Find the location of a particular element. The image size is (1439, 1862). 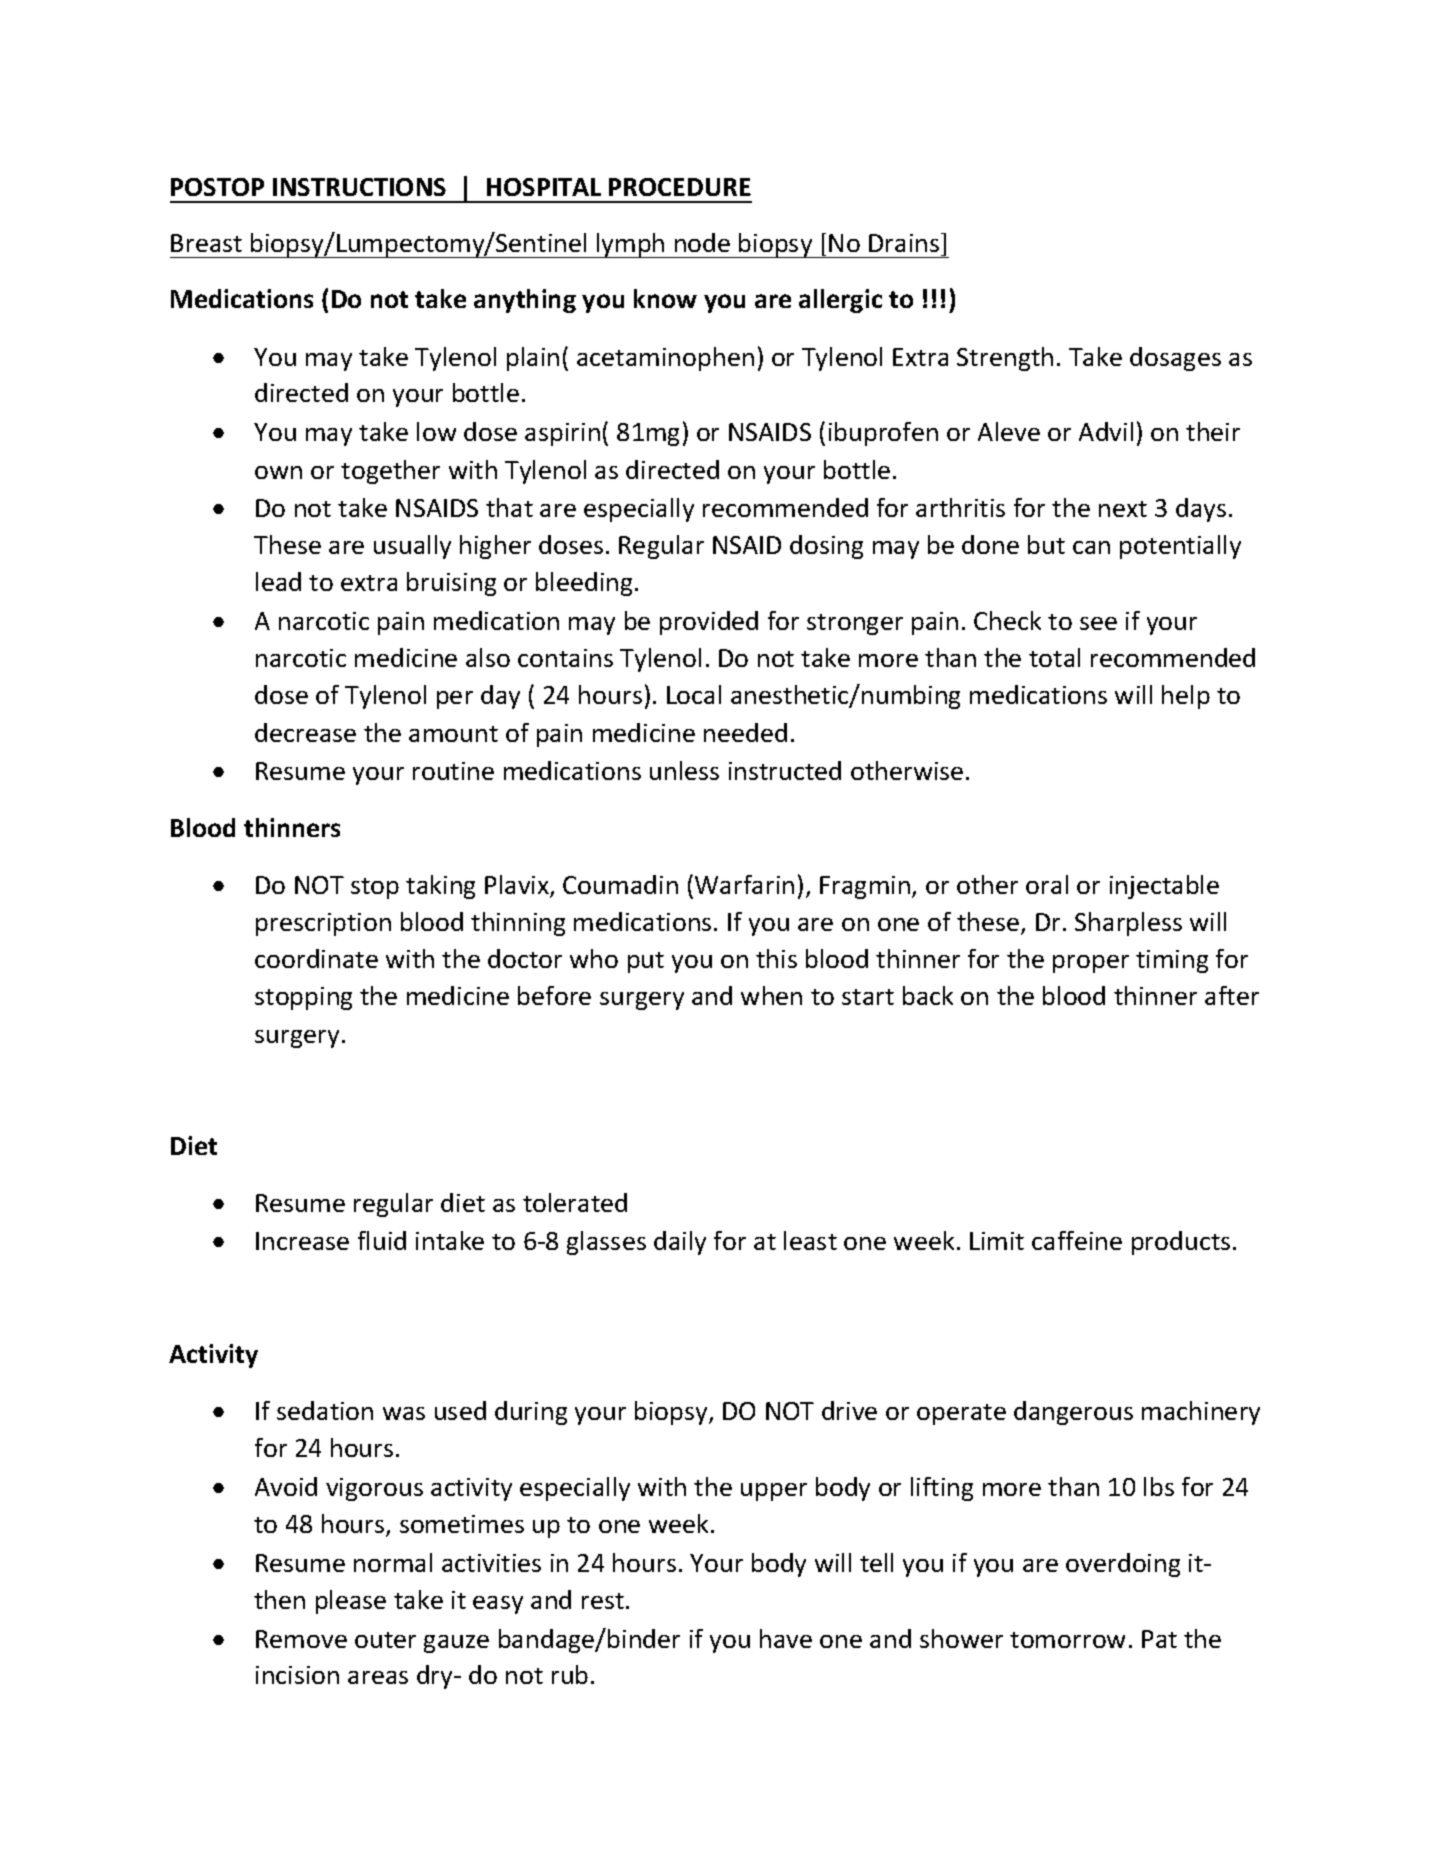

prescription is located at coordinates (323, 924).
